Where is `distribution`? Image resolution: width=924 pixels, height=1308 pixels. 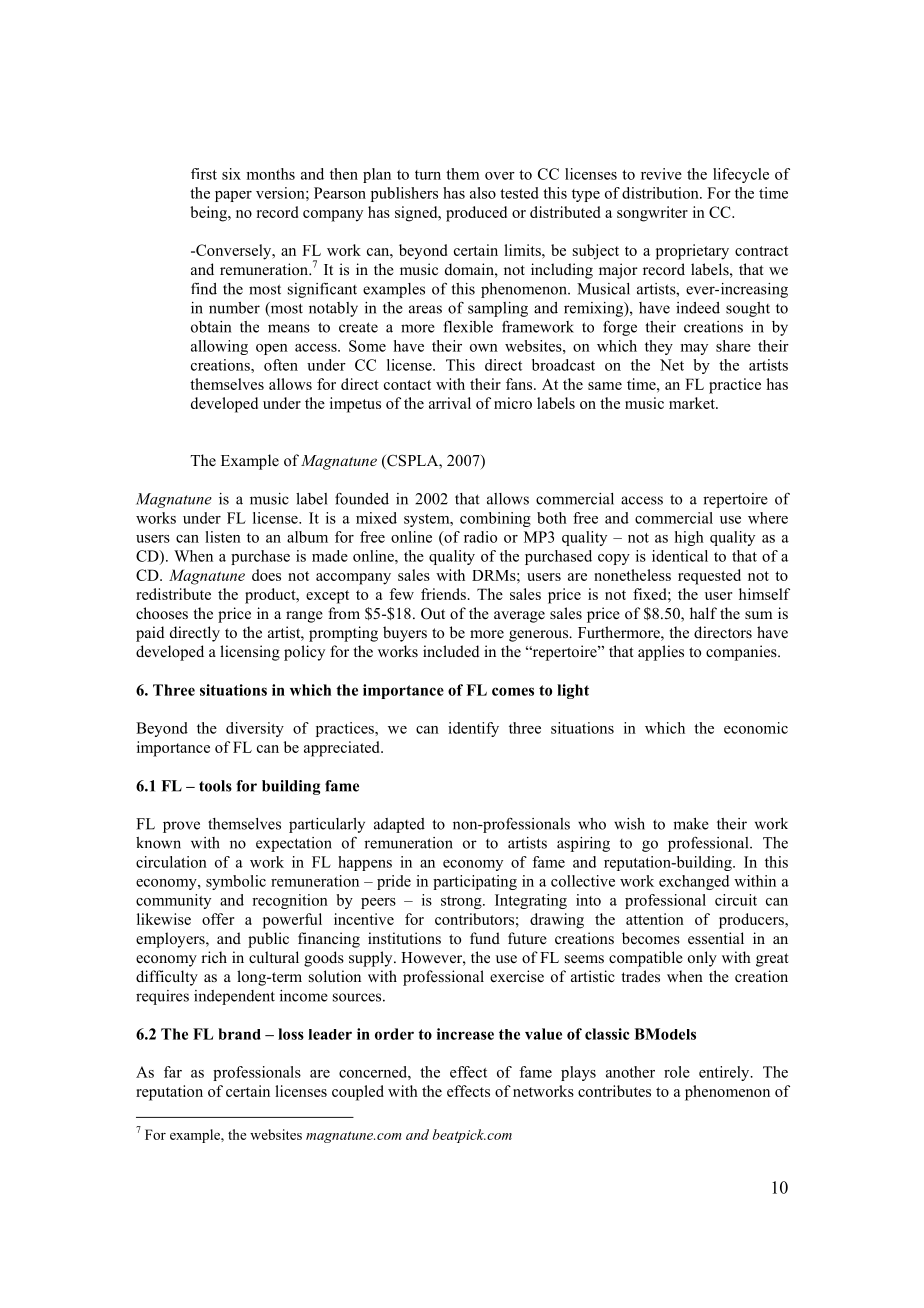
distribution is located at coordinates (661, 193).
